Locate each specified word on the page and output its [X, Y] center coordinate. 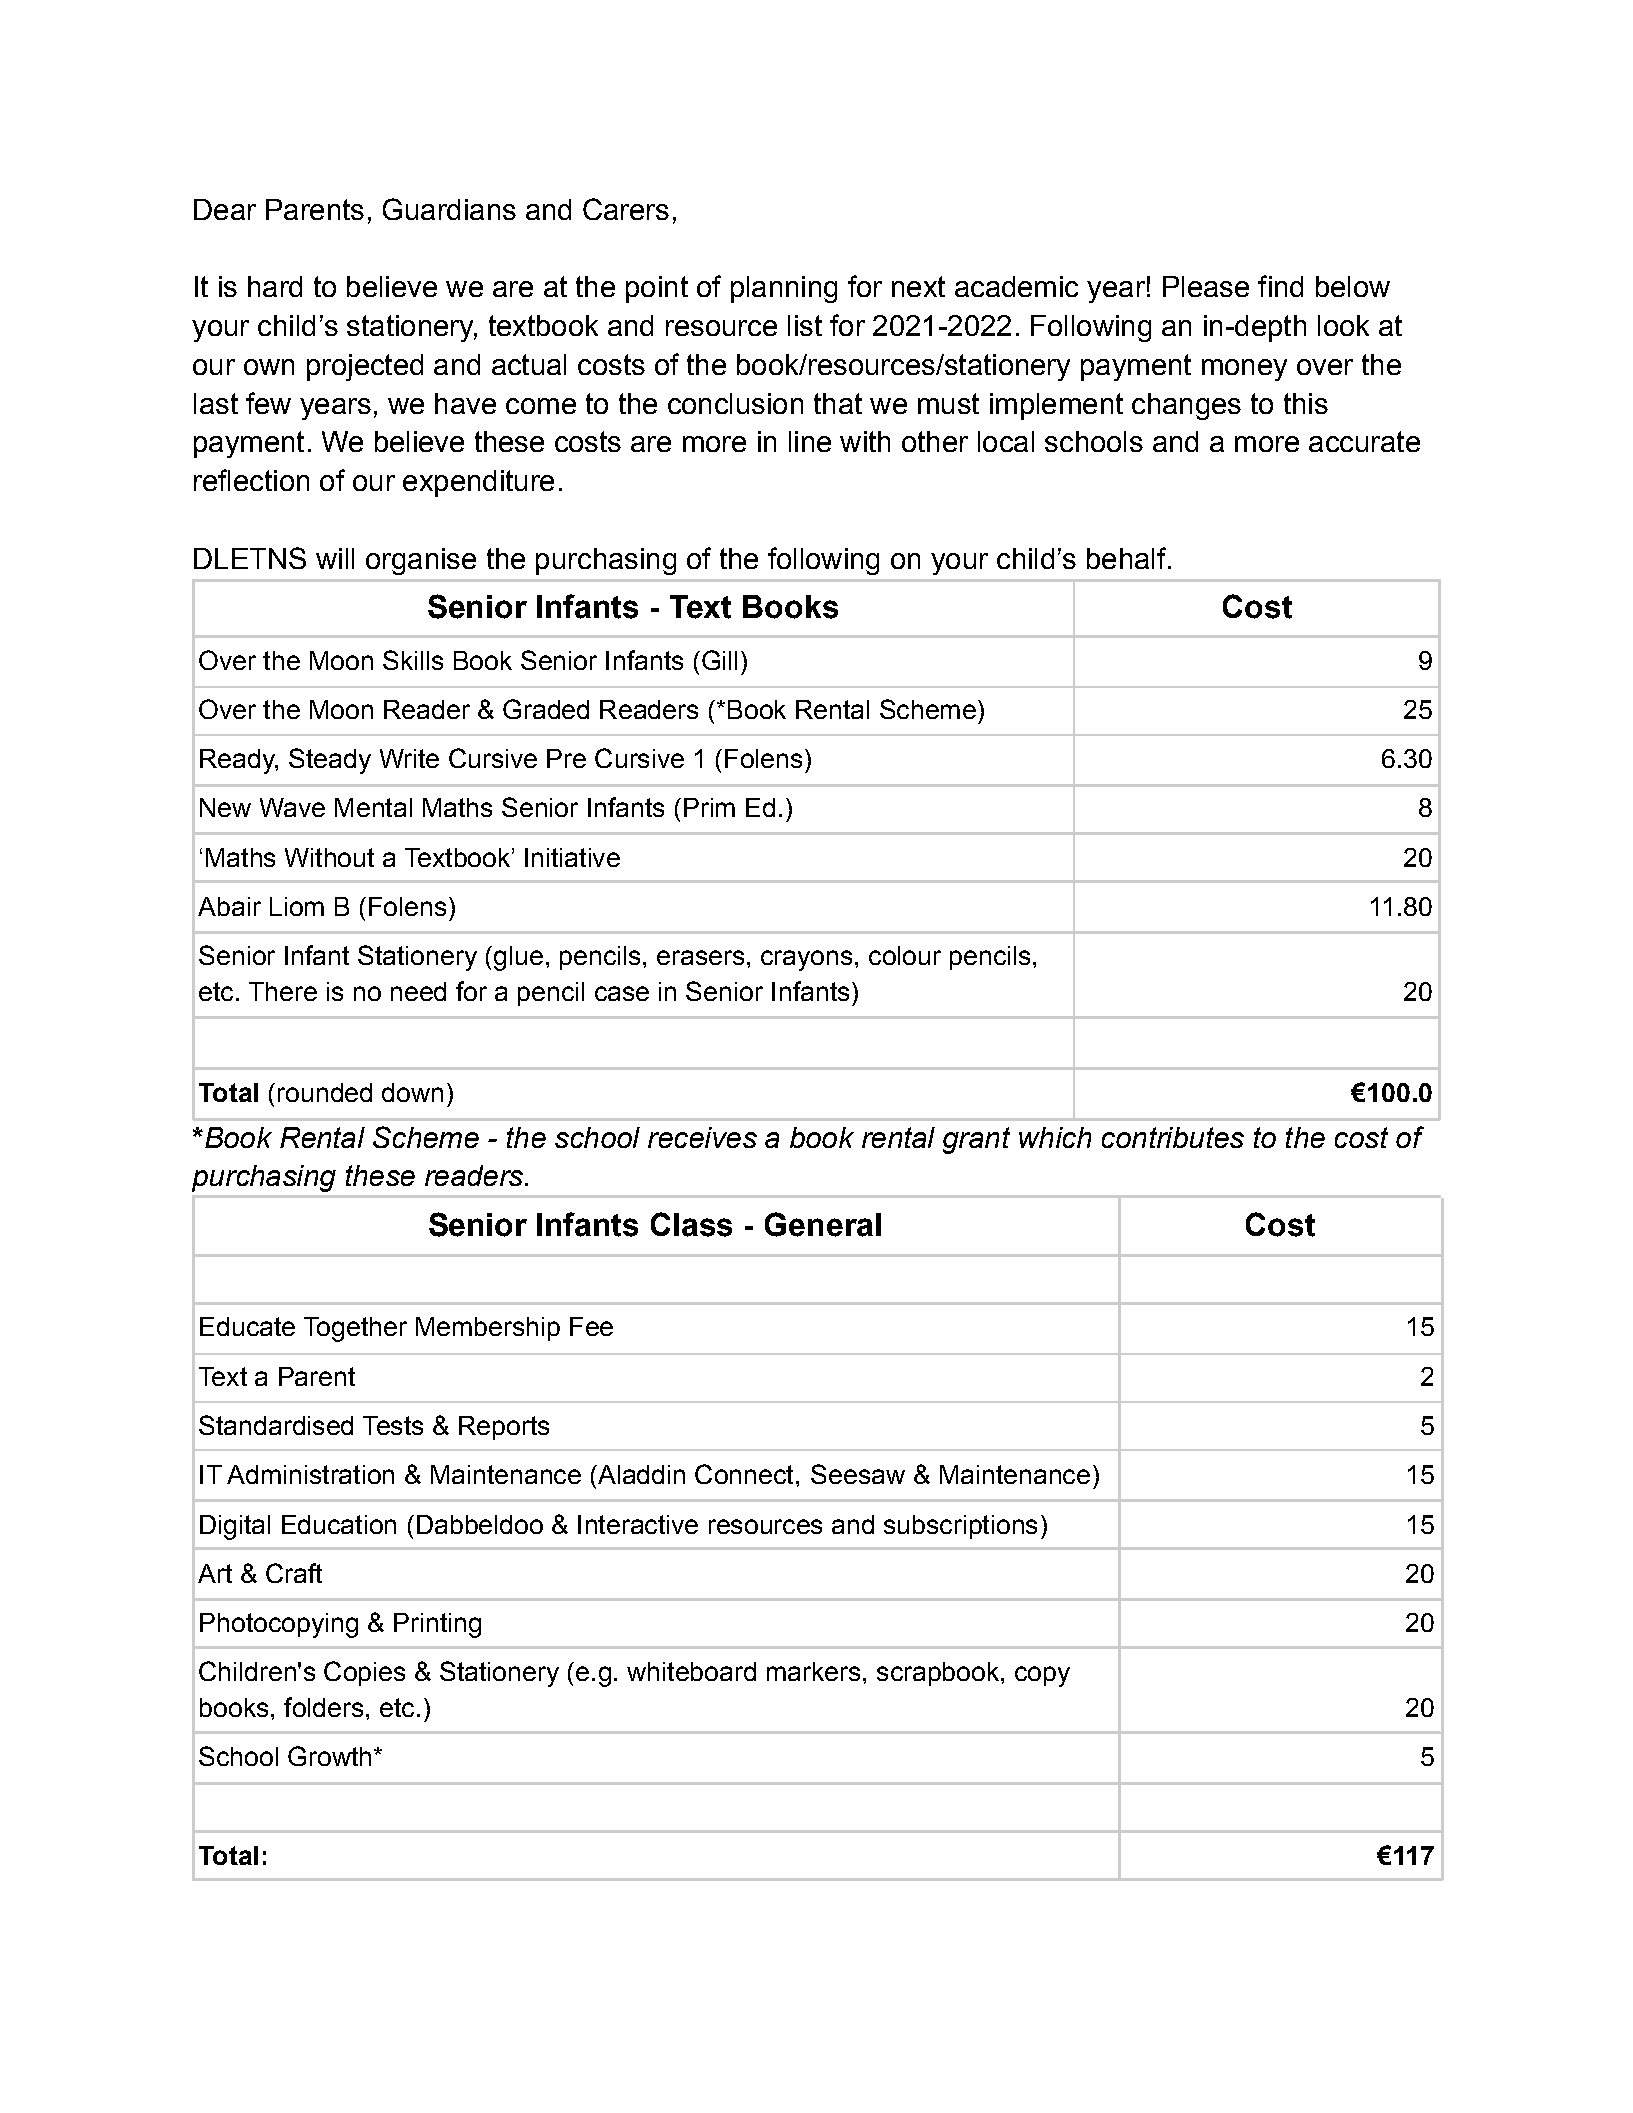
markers [813, 1671]
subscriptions [960, 1527]
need [418, 991]
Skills [413, 660]
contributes [1173, 1137]
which [1055, 1137]
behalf [1126, 558]
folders [323, 1707]
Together [355, 1329]
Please [1206, 286]
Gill [719, 660]
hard [275, 286]
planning [784, 289]
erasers [700, 957]
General [823, 1224]
